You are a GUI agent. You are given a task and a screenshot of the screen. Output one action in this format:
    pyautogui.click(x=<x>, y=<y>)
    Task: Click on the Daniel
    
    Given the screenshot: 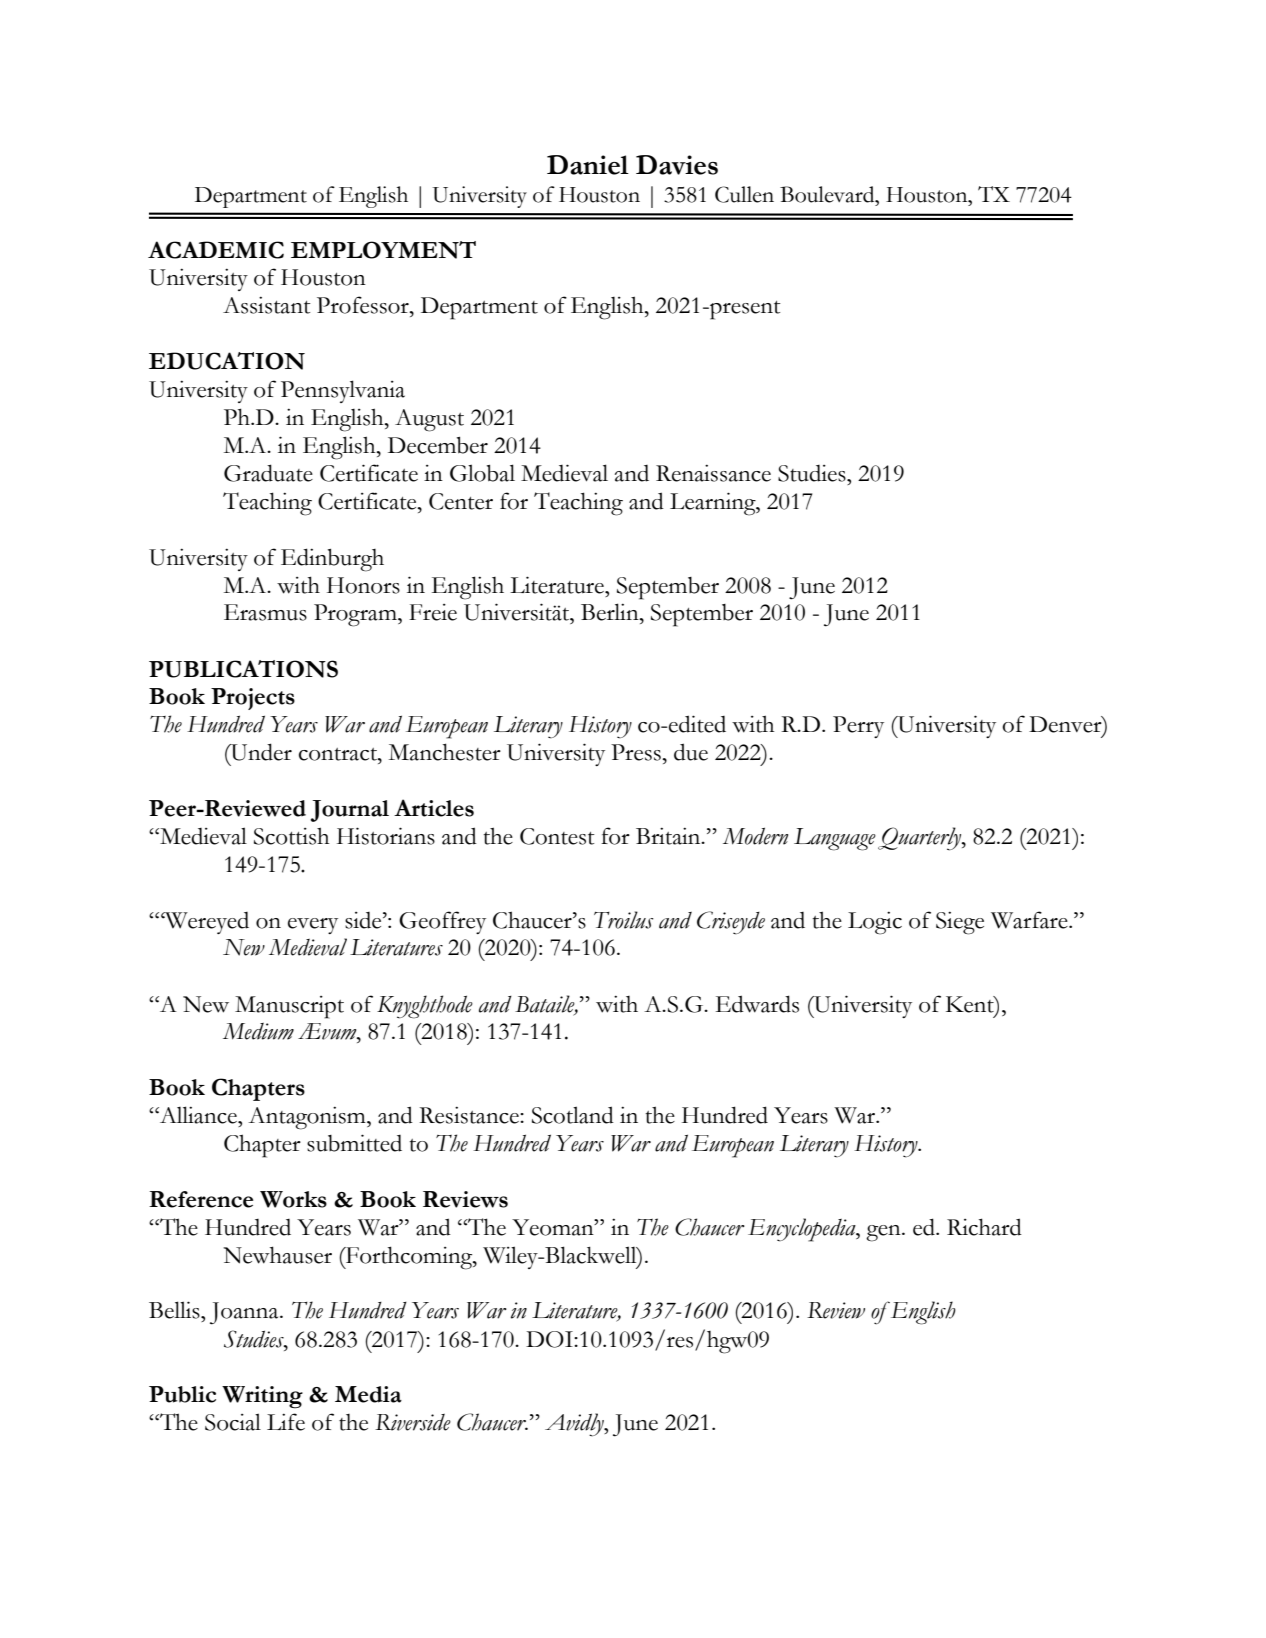 What is the action you would take?
    pyautogui.click(x=588, y=165)
